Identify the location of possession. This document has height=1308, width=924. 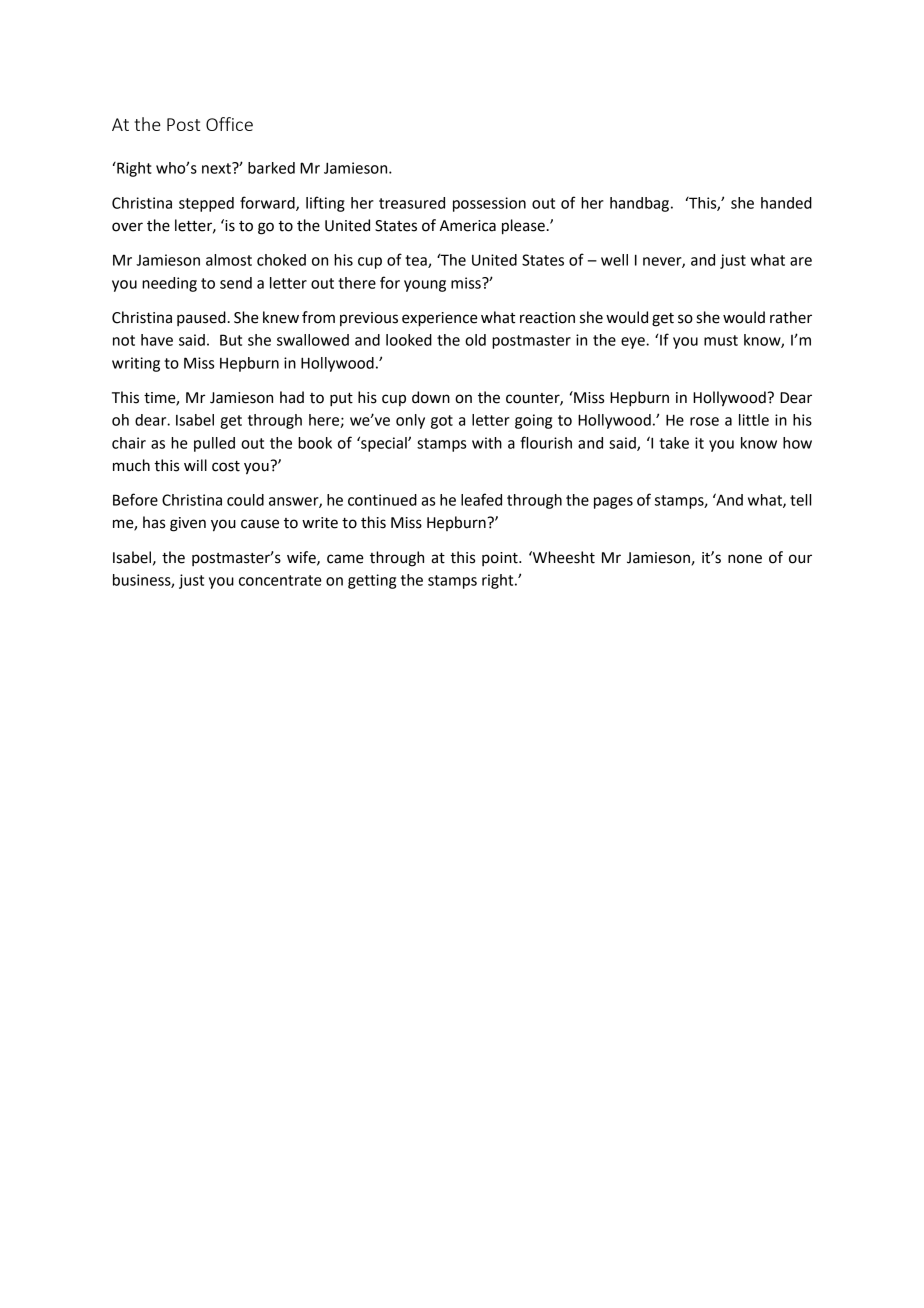
(489, 204).
